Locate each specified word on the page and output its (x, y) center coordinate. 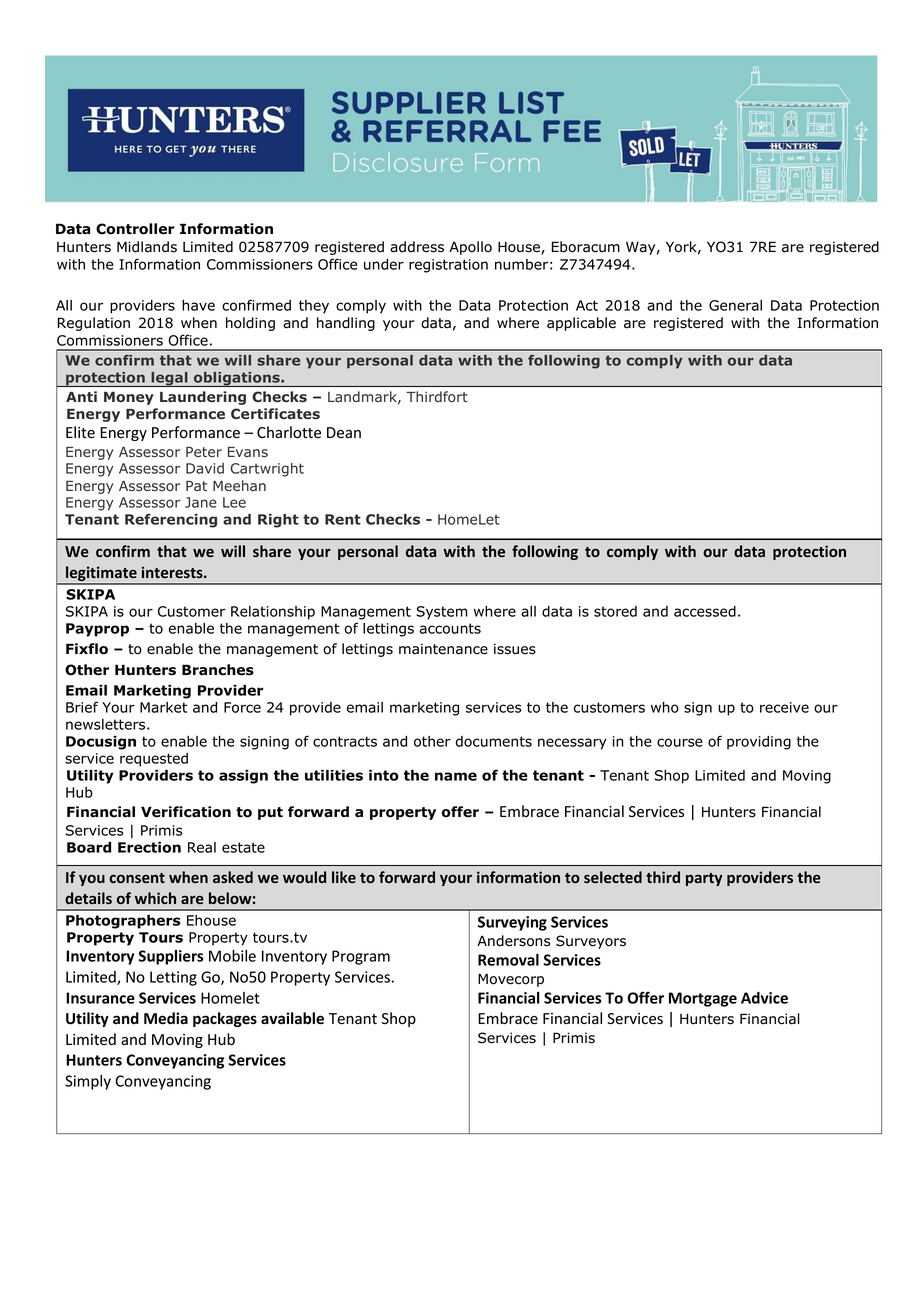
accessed (705, 611)
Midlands (147, 247)
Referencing (171, 521)
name (456, 776)
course (680, 742)
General (735, 305)
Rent (343, 519)
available (292, 1018)
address (417, 247)
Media (166, 1018)
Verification (186, 812)
